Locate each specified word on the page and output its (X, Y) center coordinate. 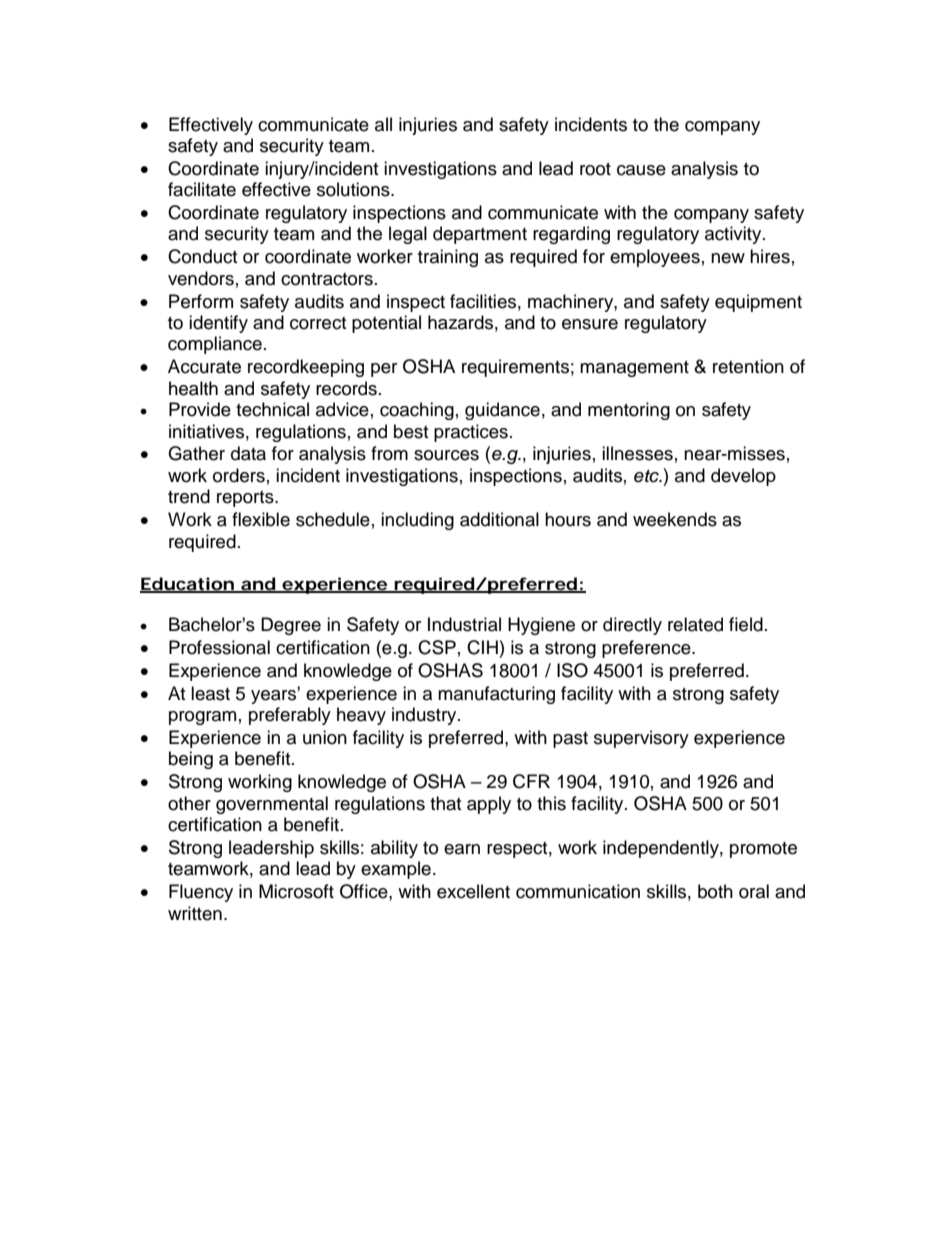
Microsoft (296, 891)
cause (641, 170)
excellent (473, 891)
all (383, 124)
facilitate (202, 189)
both (715, 891)
